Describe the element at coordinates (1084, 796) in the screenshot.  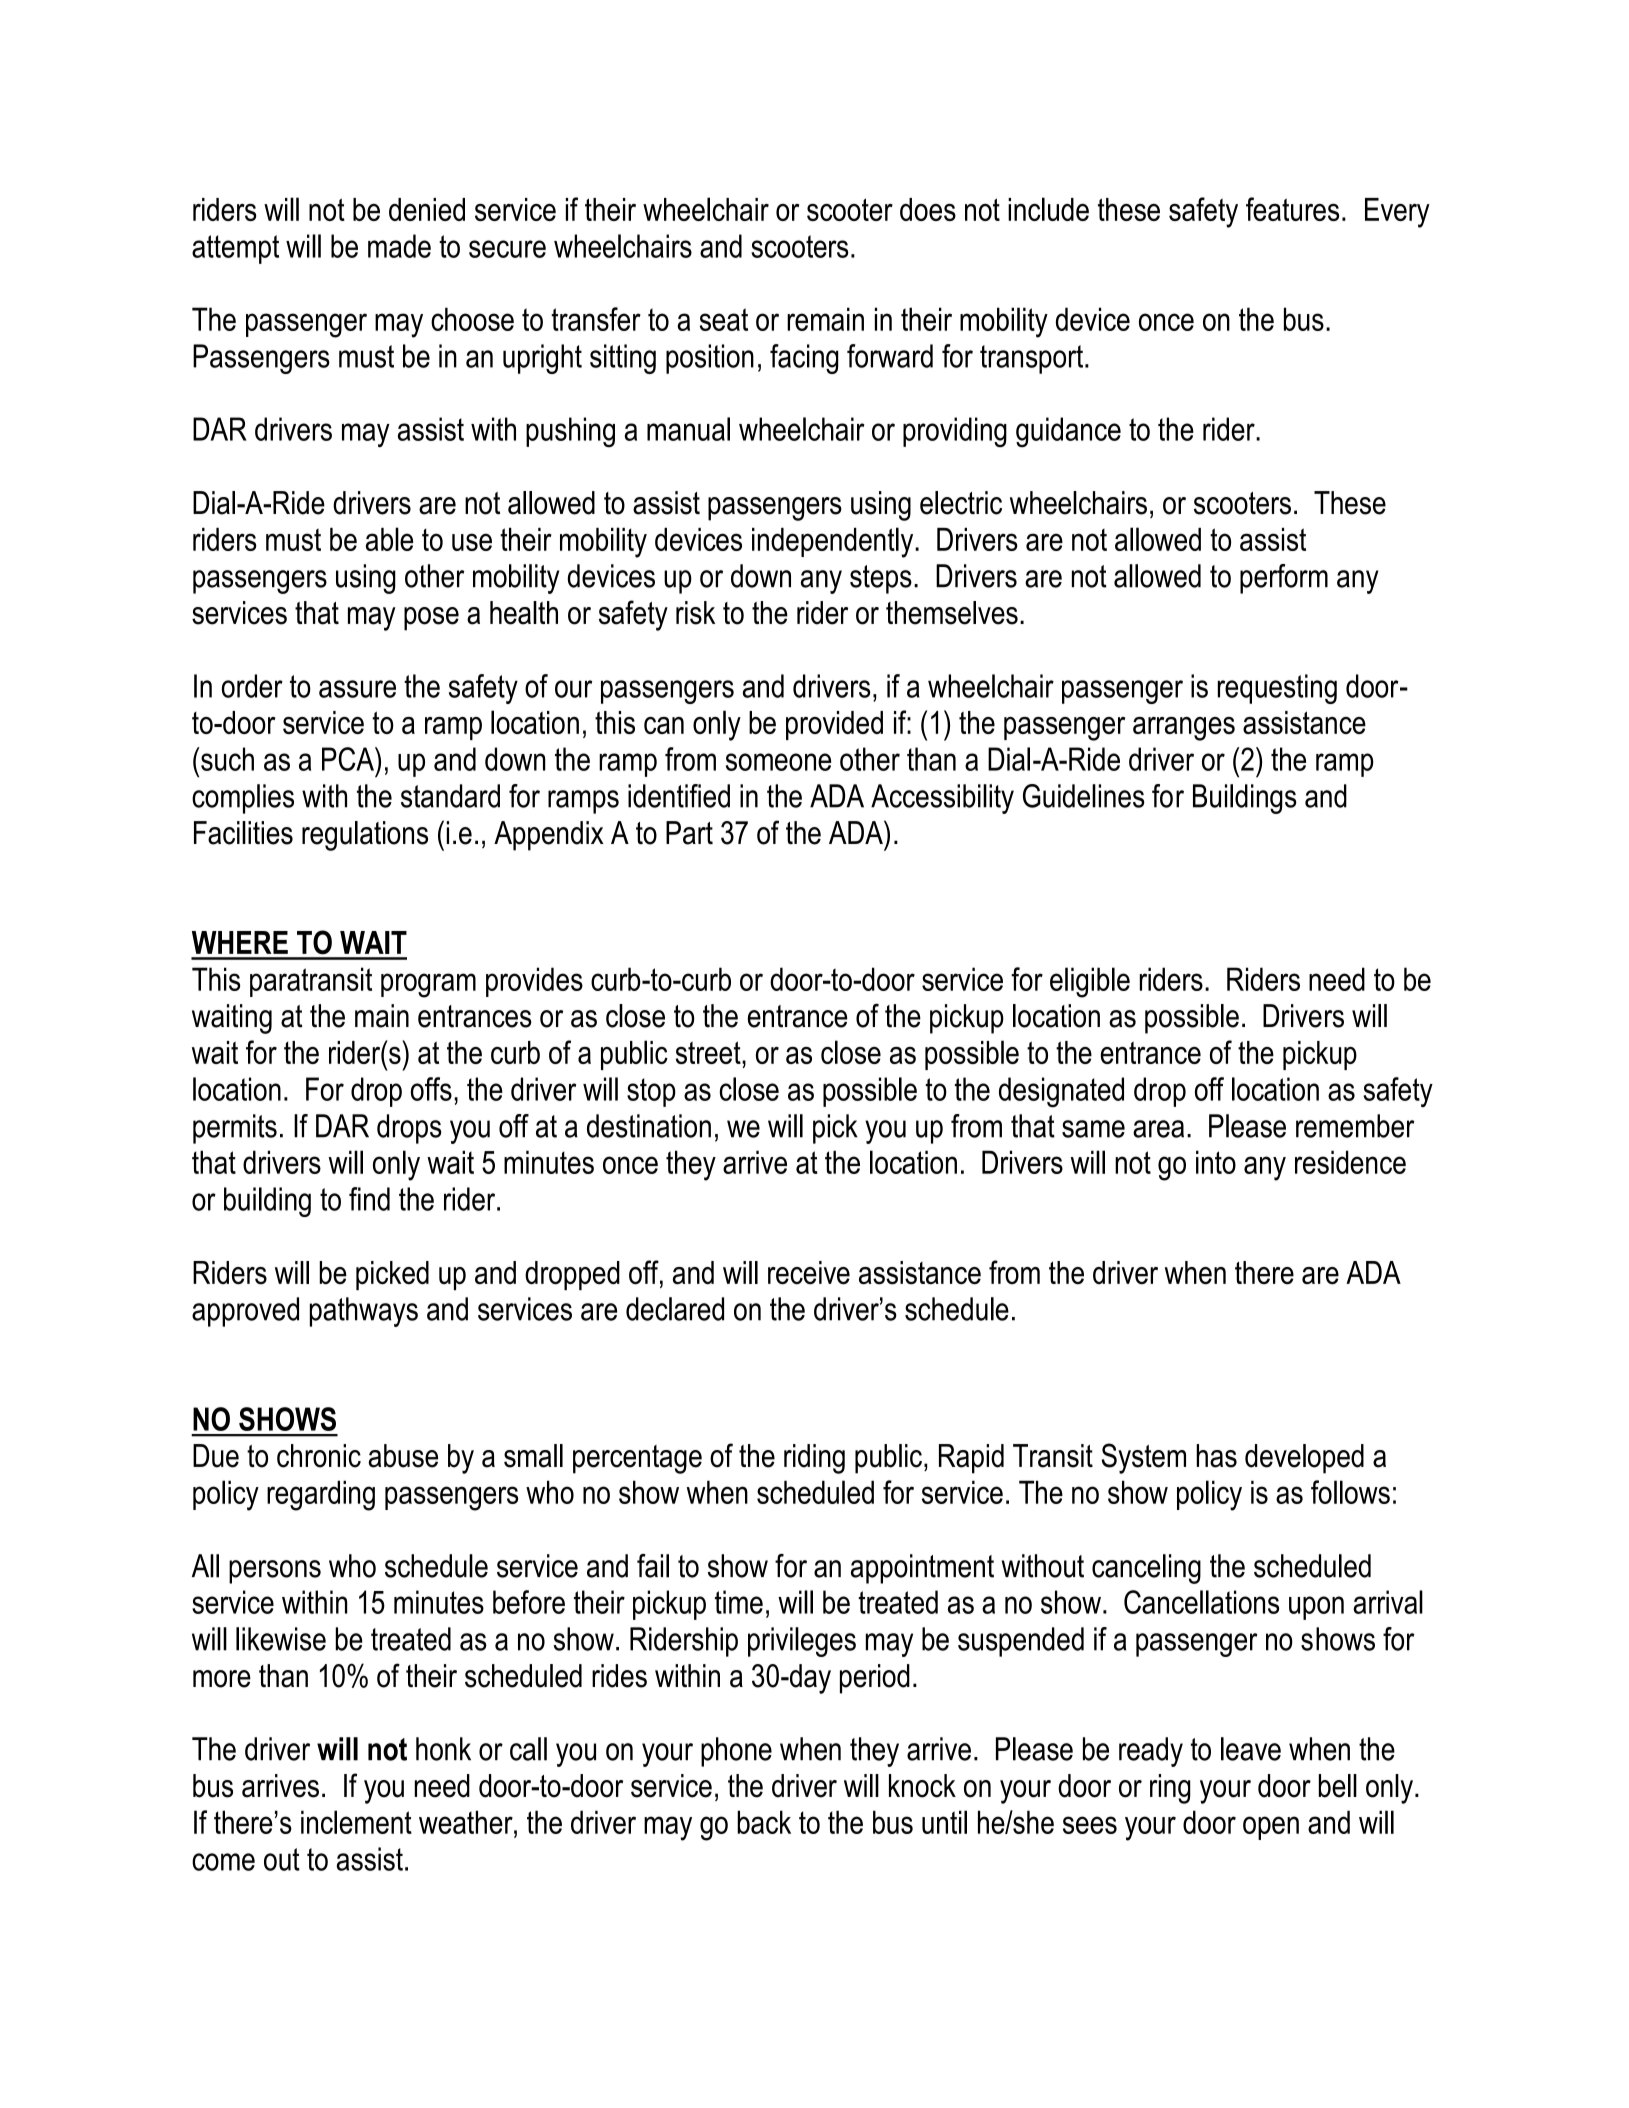
I see `Guidelines` at that location.
